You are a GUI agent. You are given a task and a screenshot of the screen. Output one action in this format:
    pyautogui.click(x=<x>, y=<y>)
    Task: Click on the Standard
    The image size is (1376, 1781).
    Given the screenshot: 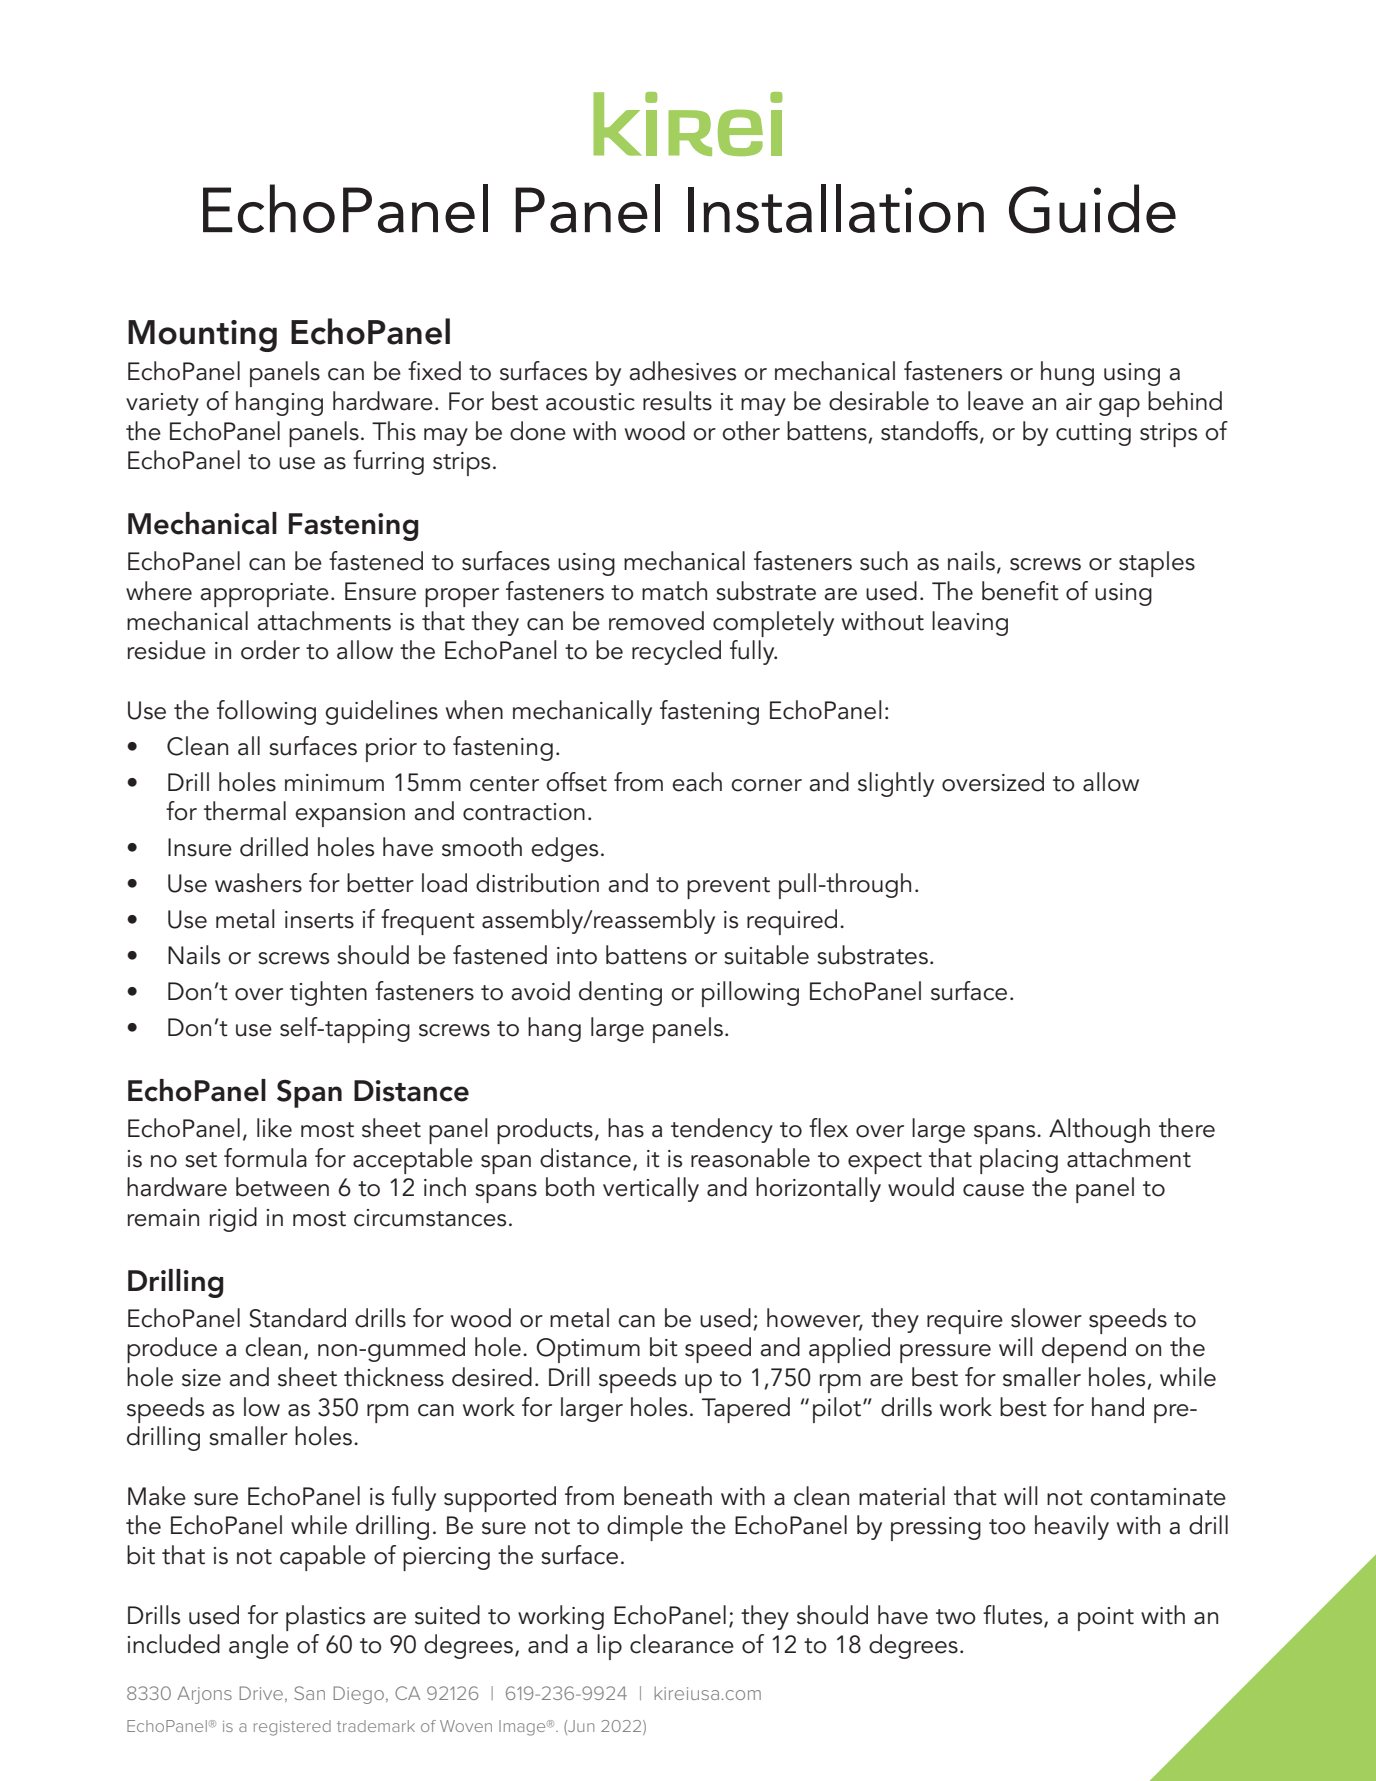 What is the action you would take?
    pyautogui.click(x=298, y=1318)
